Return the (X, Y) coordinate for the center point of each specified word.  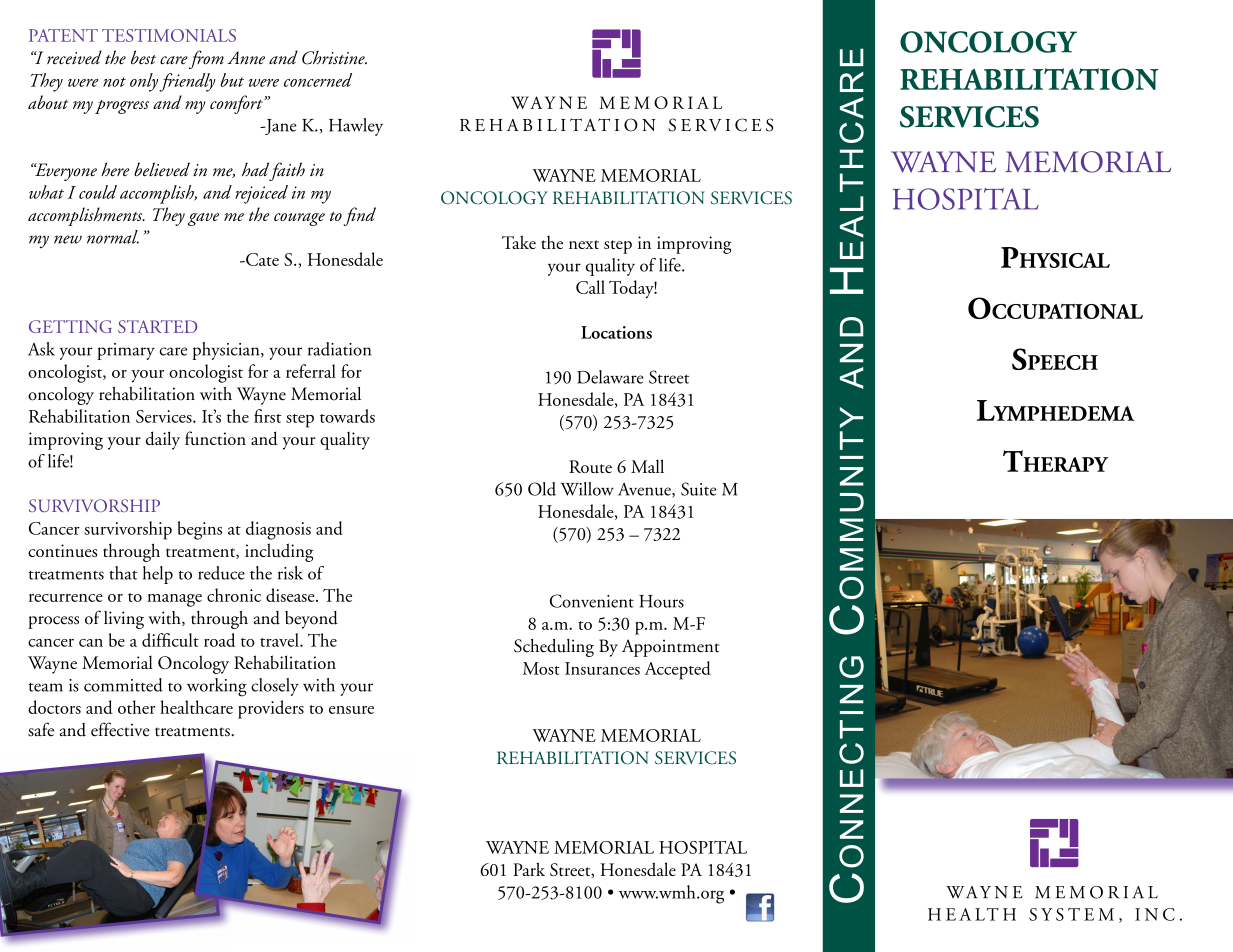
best (143, 57)
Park (529, 869)
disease (291, 595)
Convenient (592, 601)
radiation (339, 349)
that (123, 573)
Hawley (356, 127)
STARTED (157, 326)
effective (120, 729)
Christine (334, 58)
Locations (616, 332)
